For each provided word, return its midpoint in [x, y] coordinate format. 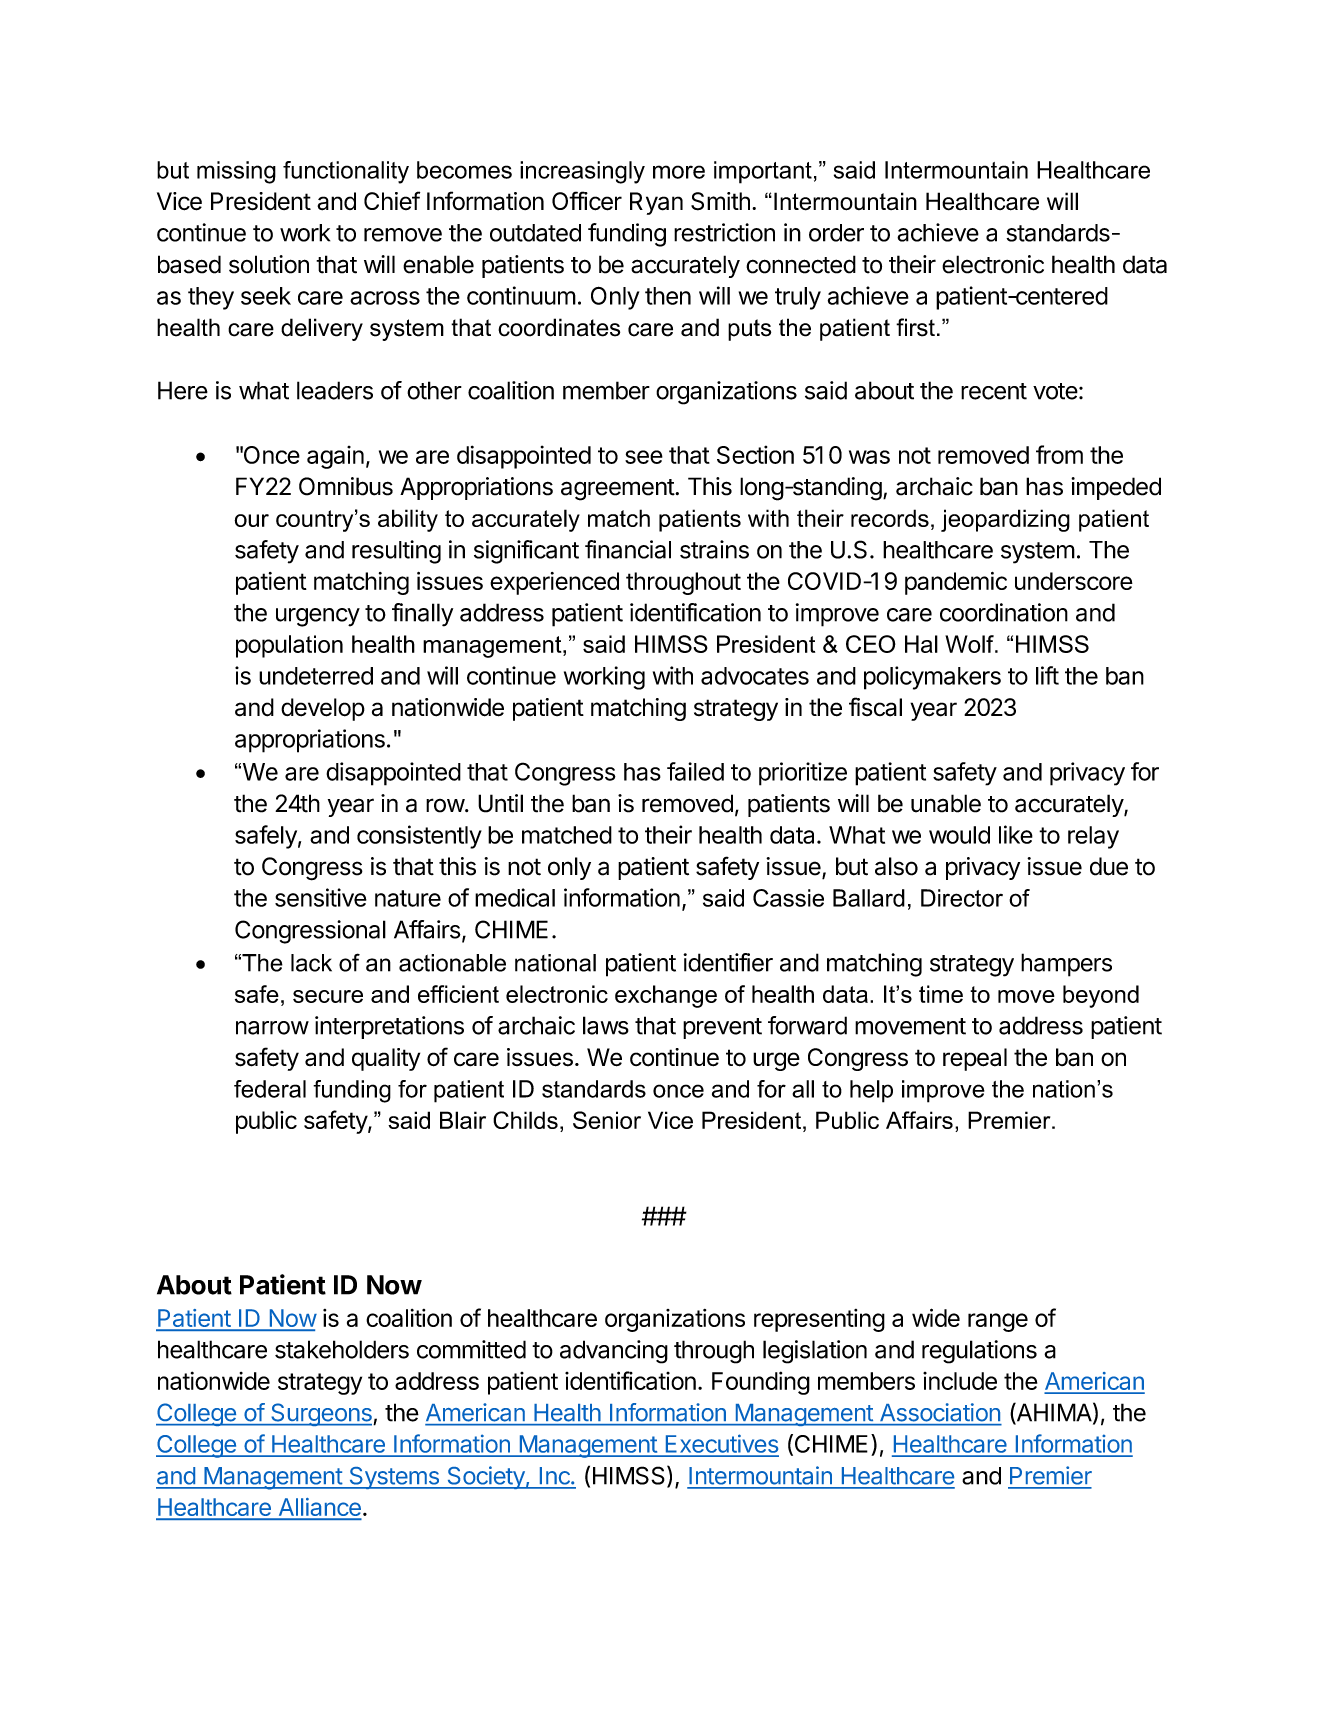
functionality [346, 172]
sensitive [321, 897]
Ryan [656, 203]
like [1016, 834]
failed [695, 771]
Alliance [319, 1508]
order [836, 233]
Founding [761, 1383]
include [960, 1381]
